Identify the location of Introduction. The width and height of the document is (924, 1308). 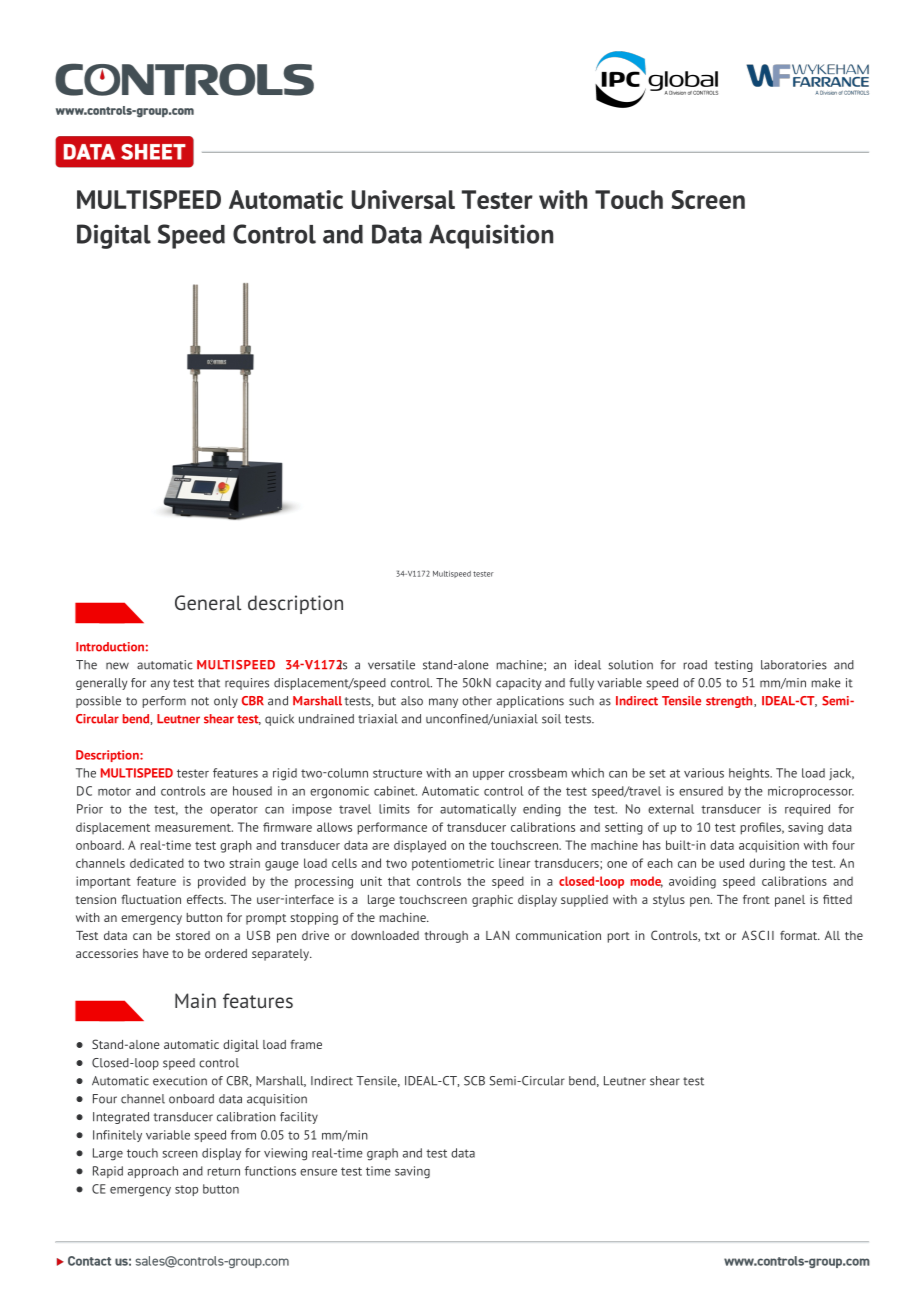
(110, 647).
